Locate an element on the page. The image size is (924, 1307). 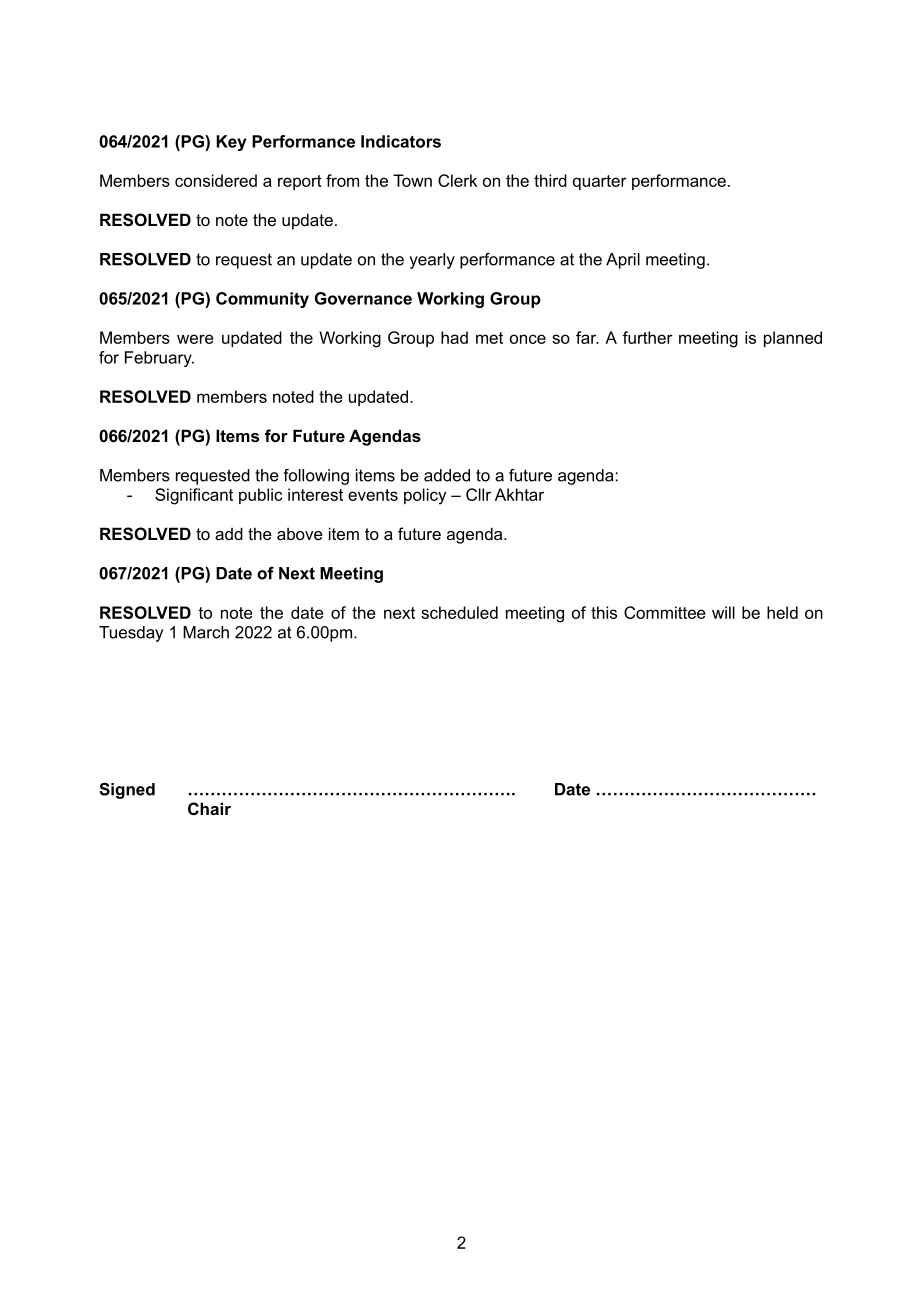
will is located at coordinates (723, 612).
